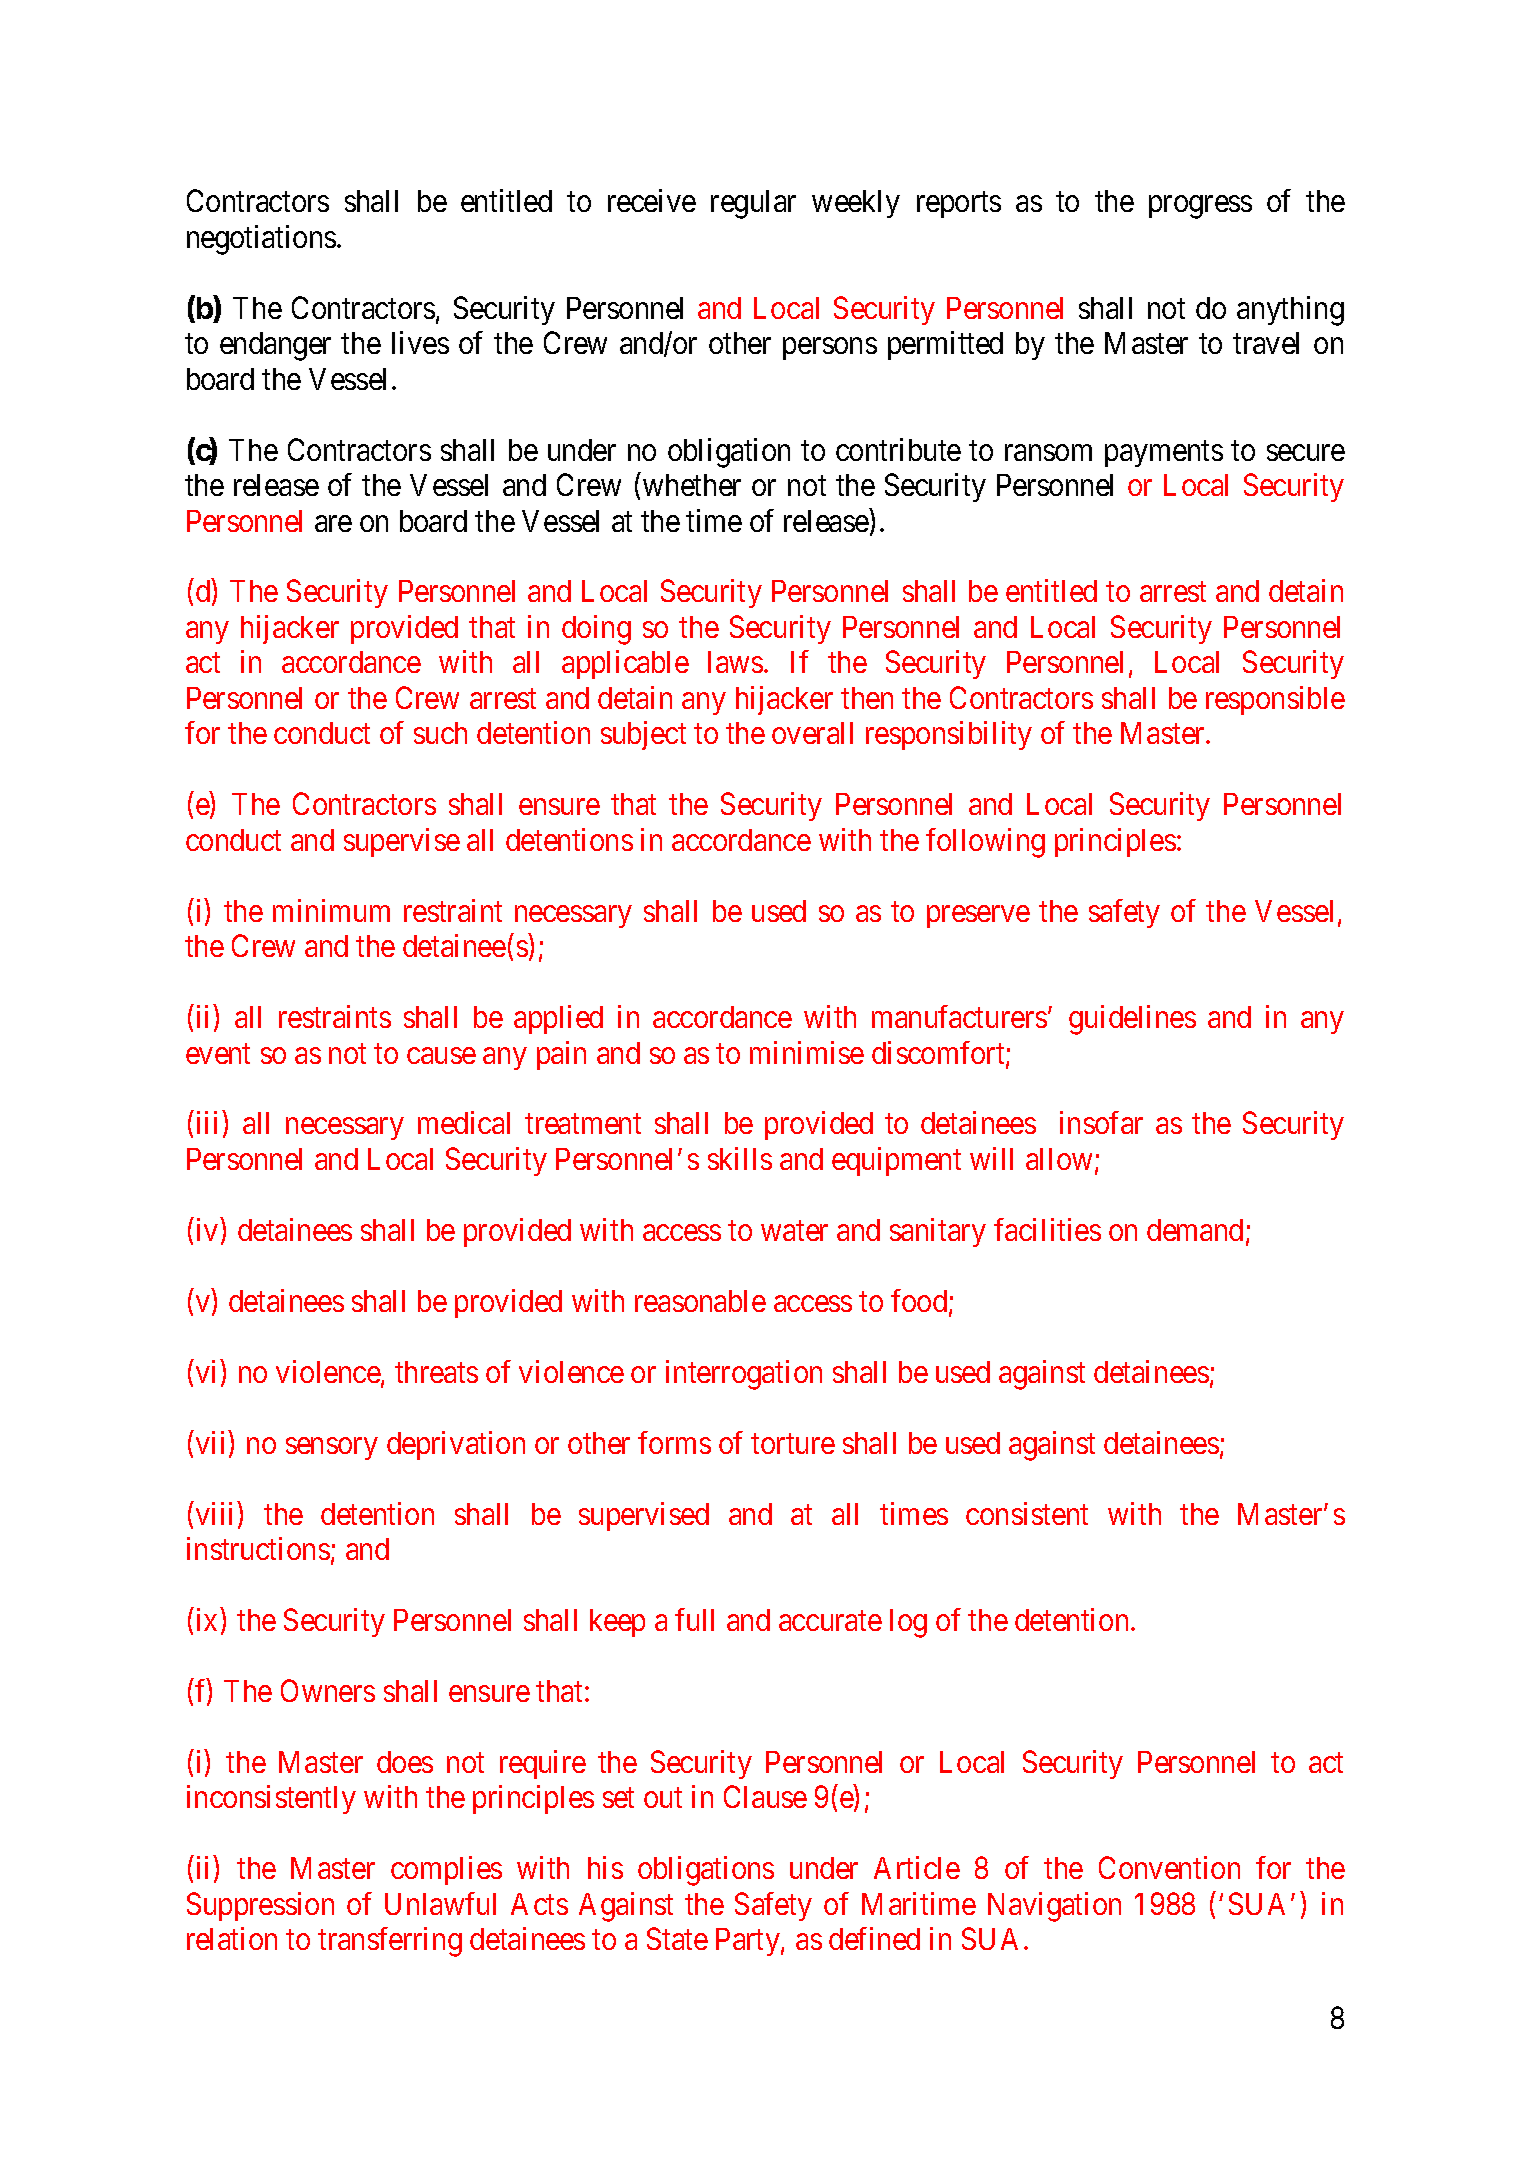  Describe the element at coordinates (1132, 1020) in the screenshot. I see `guidelines` at that location.
